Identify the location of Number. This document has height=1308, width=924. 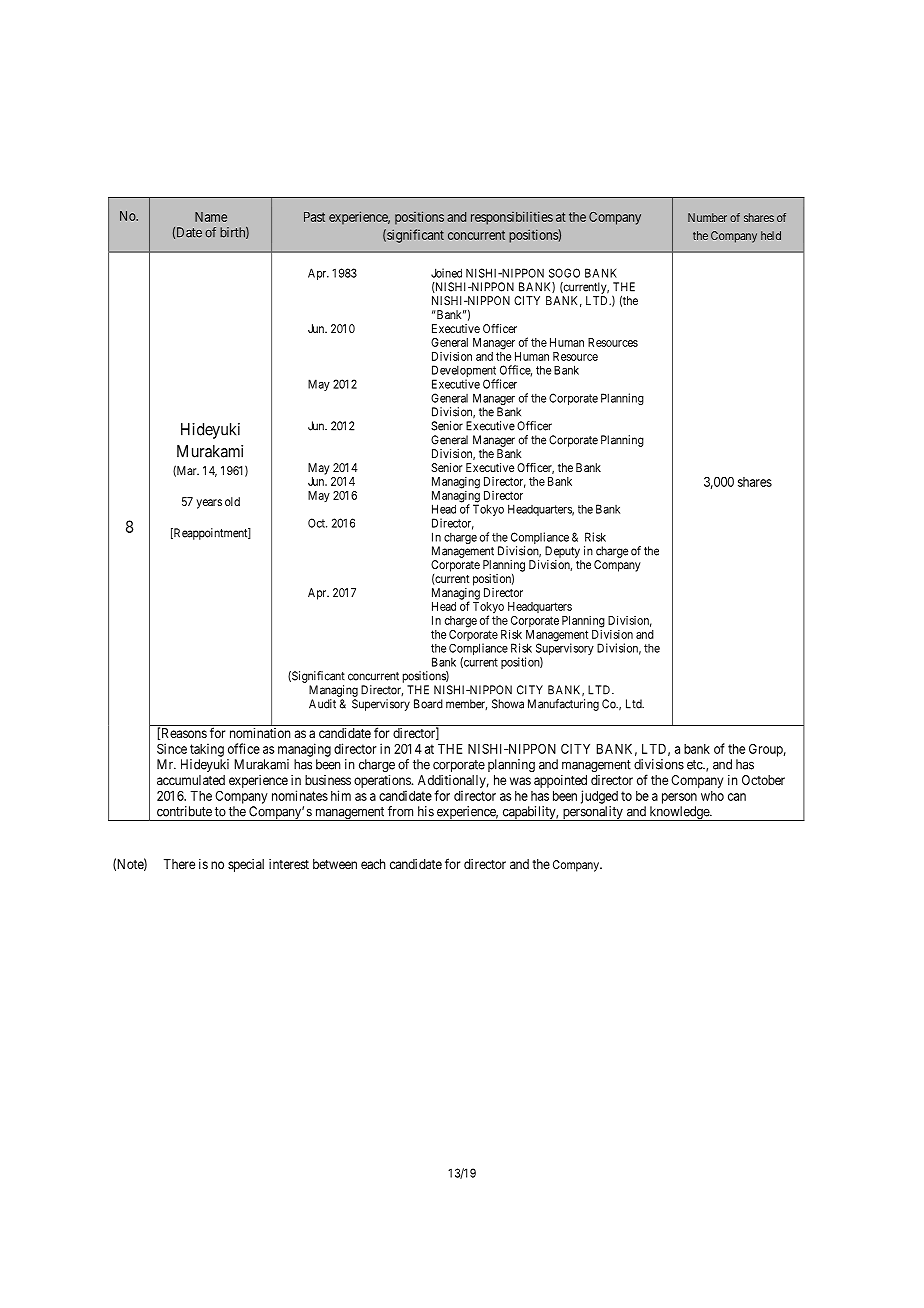
(707, 217).
